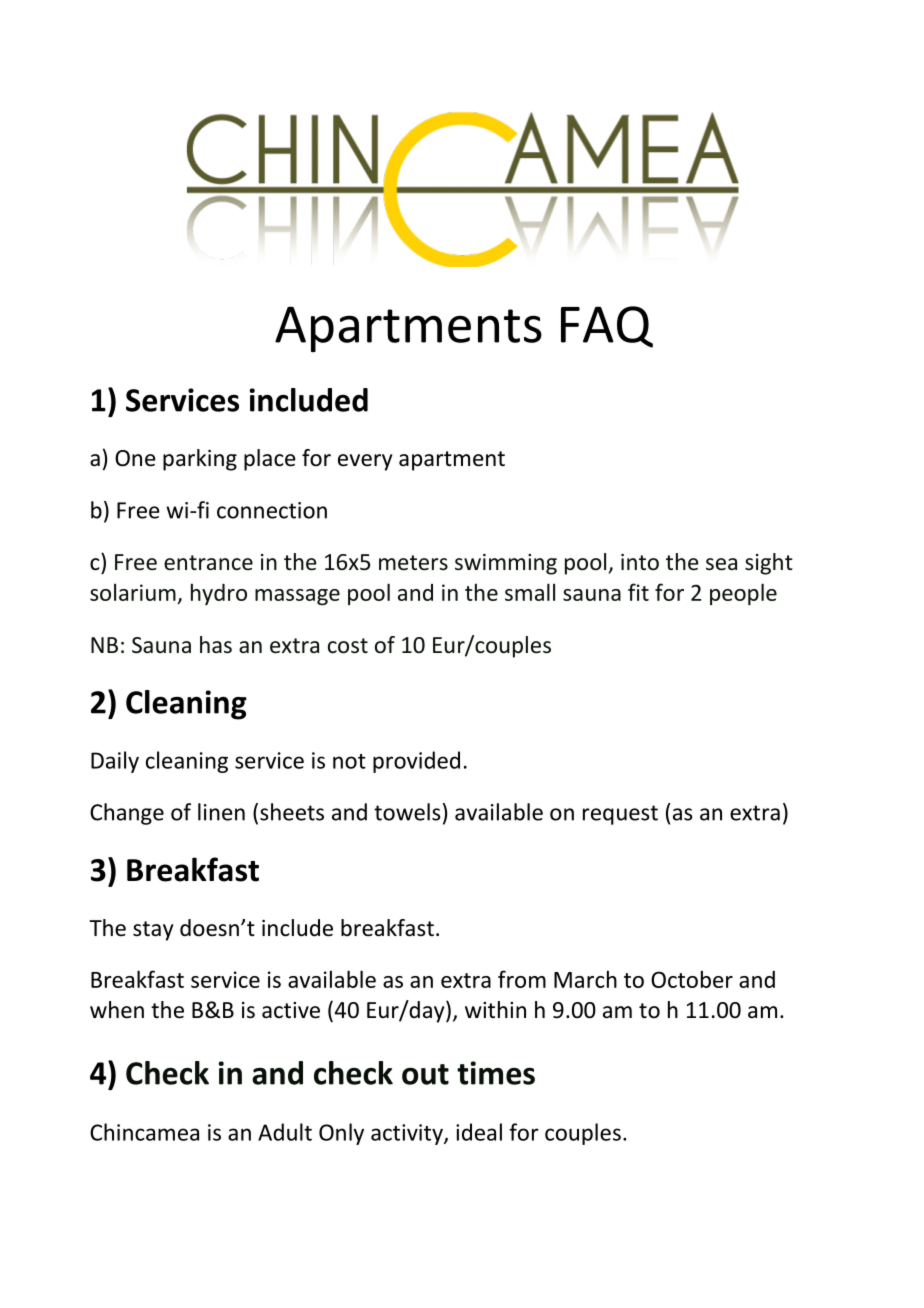 The height and width of the document is (1308, 924). I want to click on sea, so click(721, 564).
